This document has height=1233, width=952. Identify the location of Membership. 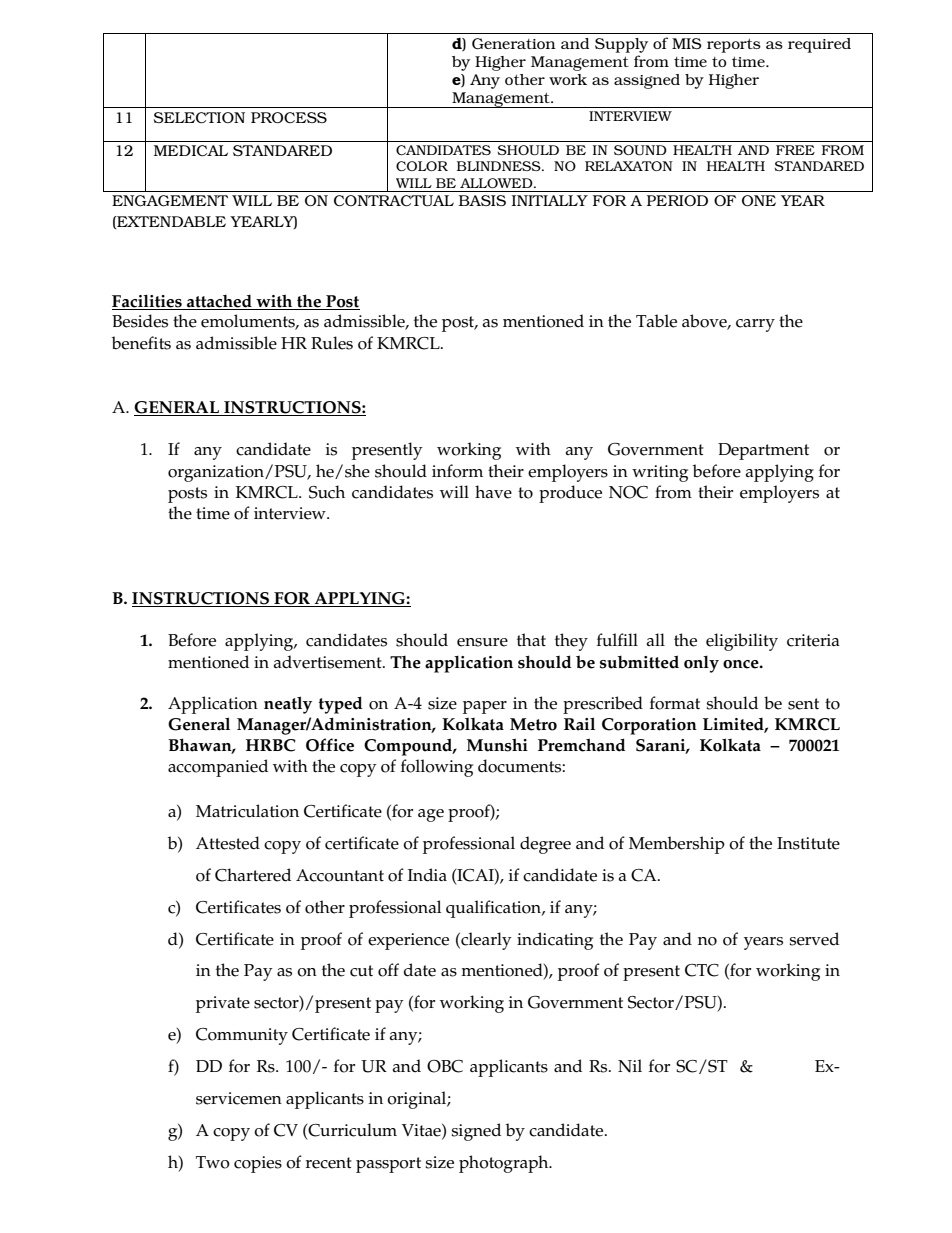
(677, 845).
